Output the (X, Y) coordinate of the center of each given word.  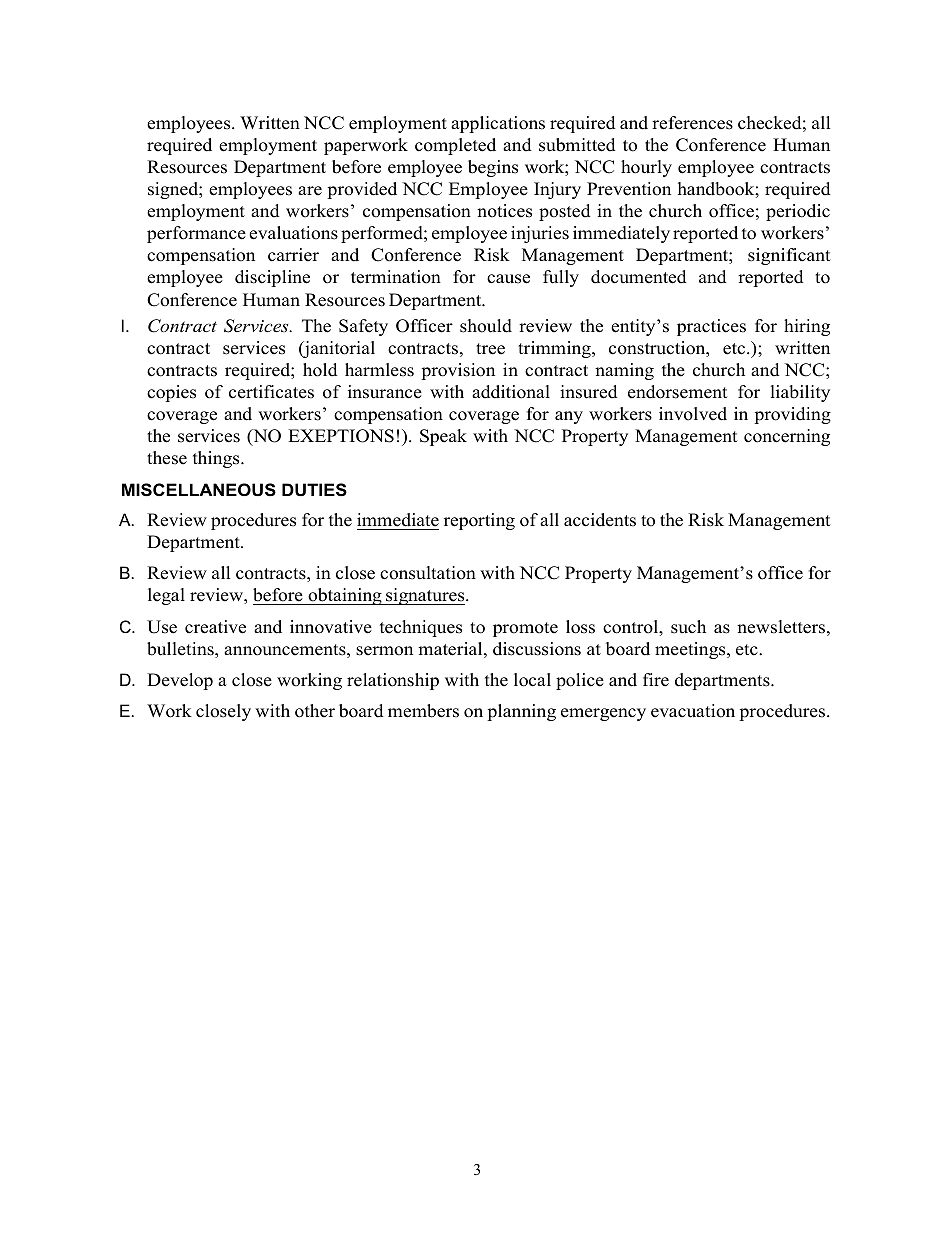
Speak (443, 437)
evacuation (693, 711)
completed (455, 146)
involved (693, 414)
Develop (180, 681)
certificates (271, 392)
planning (521, 712)
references (692, 123)
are (310, 191)
